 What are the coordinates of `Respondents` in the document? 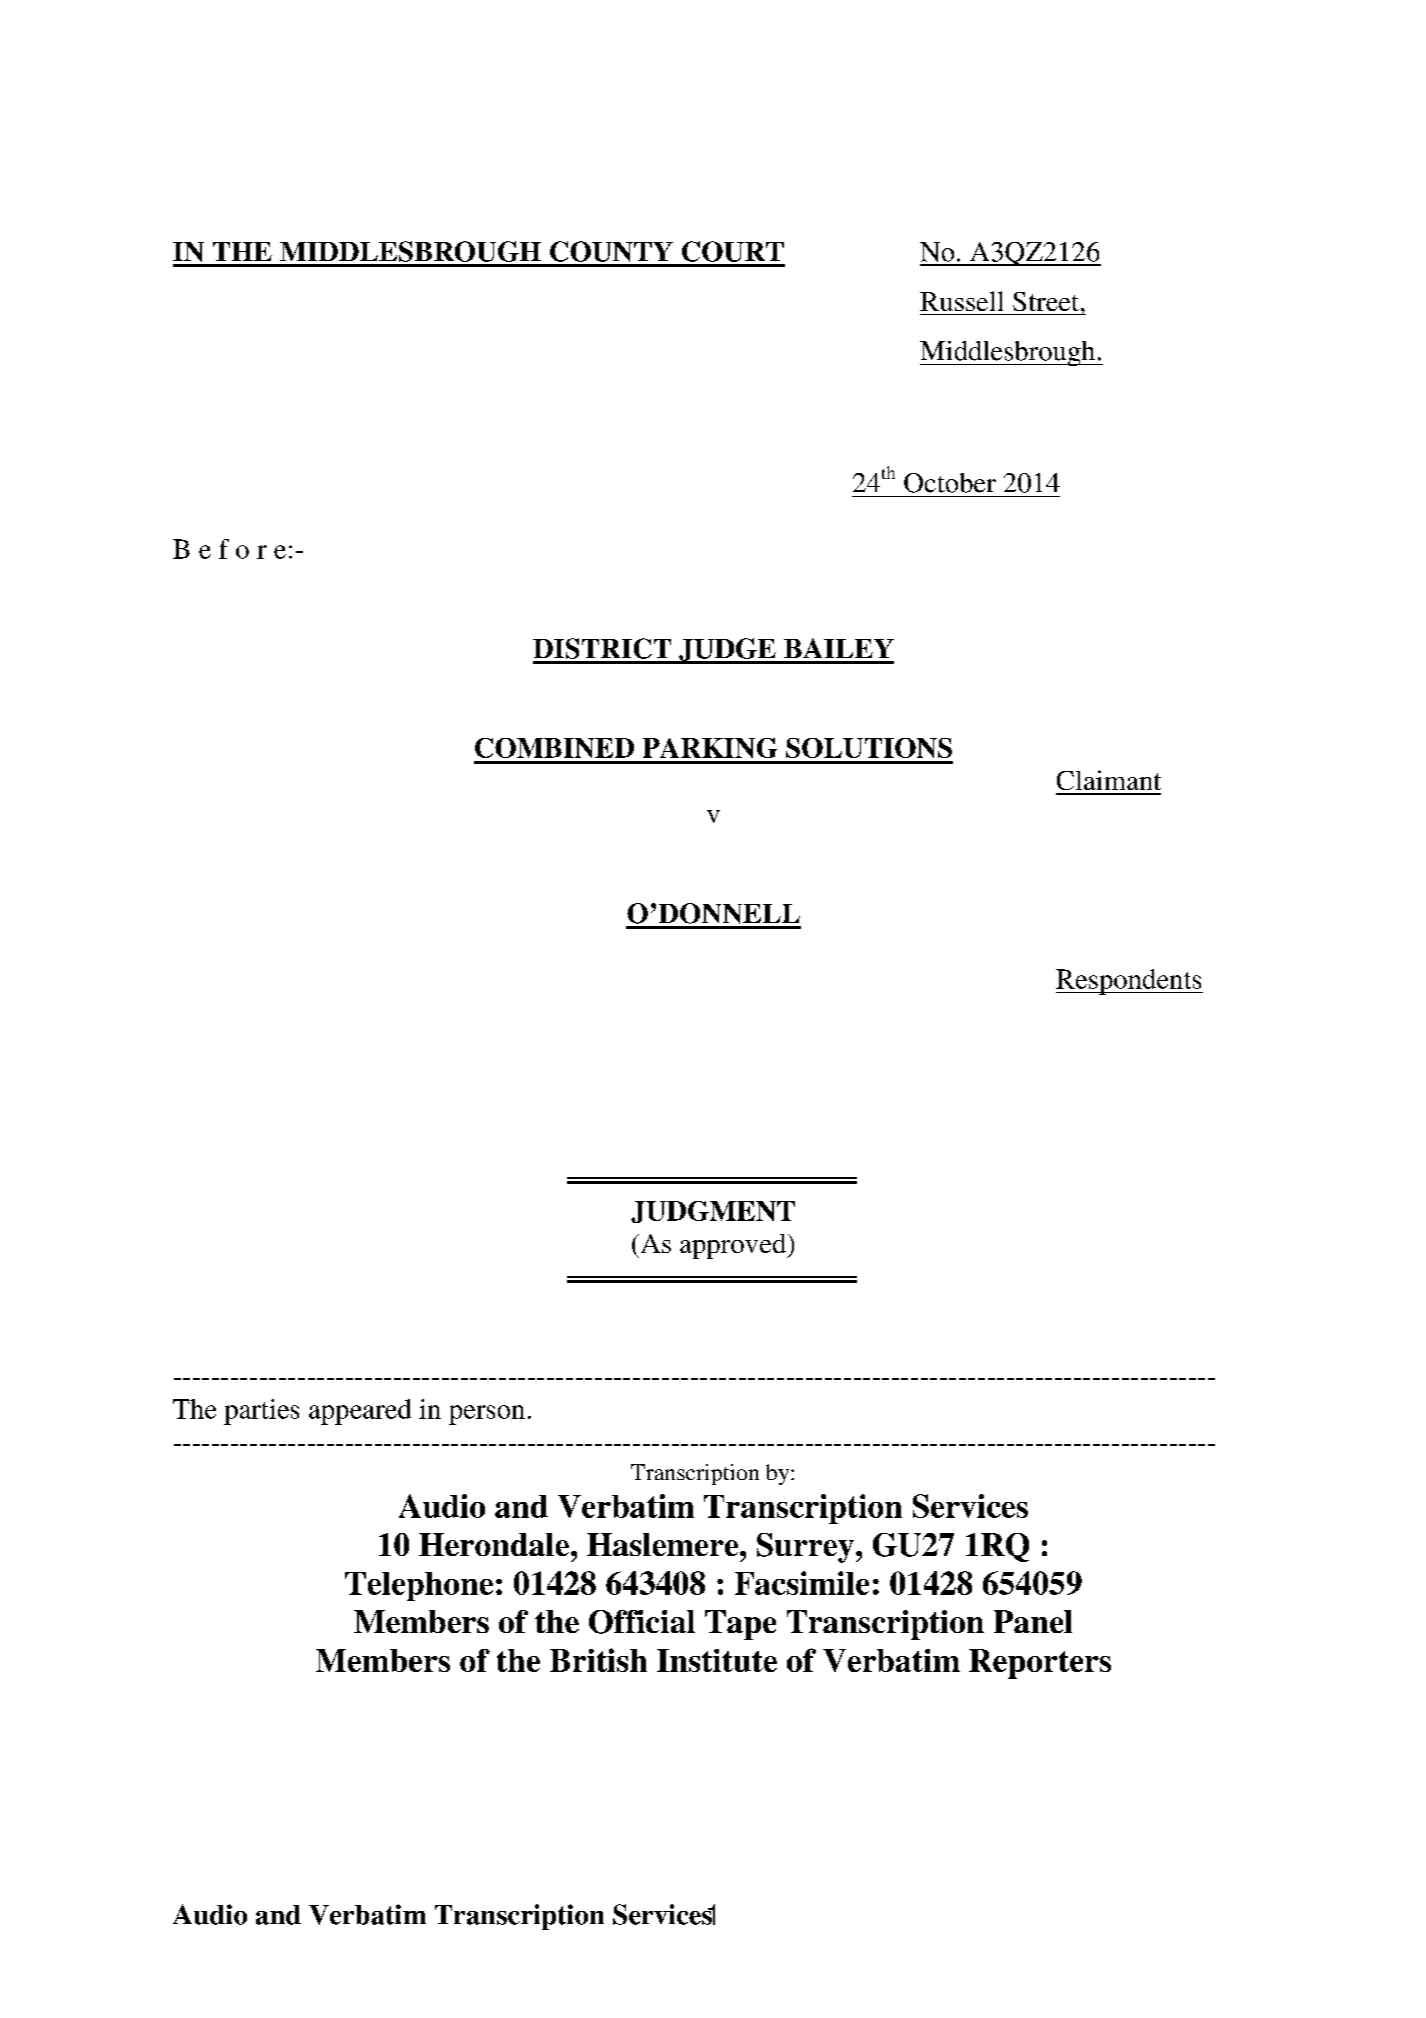 It's located at (1129, 982).
